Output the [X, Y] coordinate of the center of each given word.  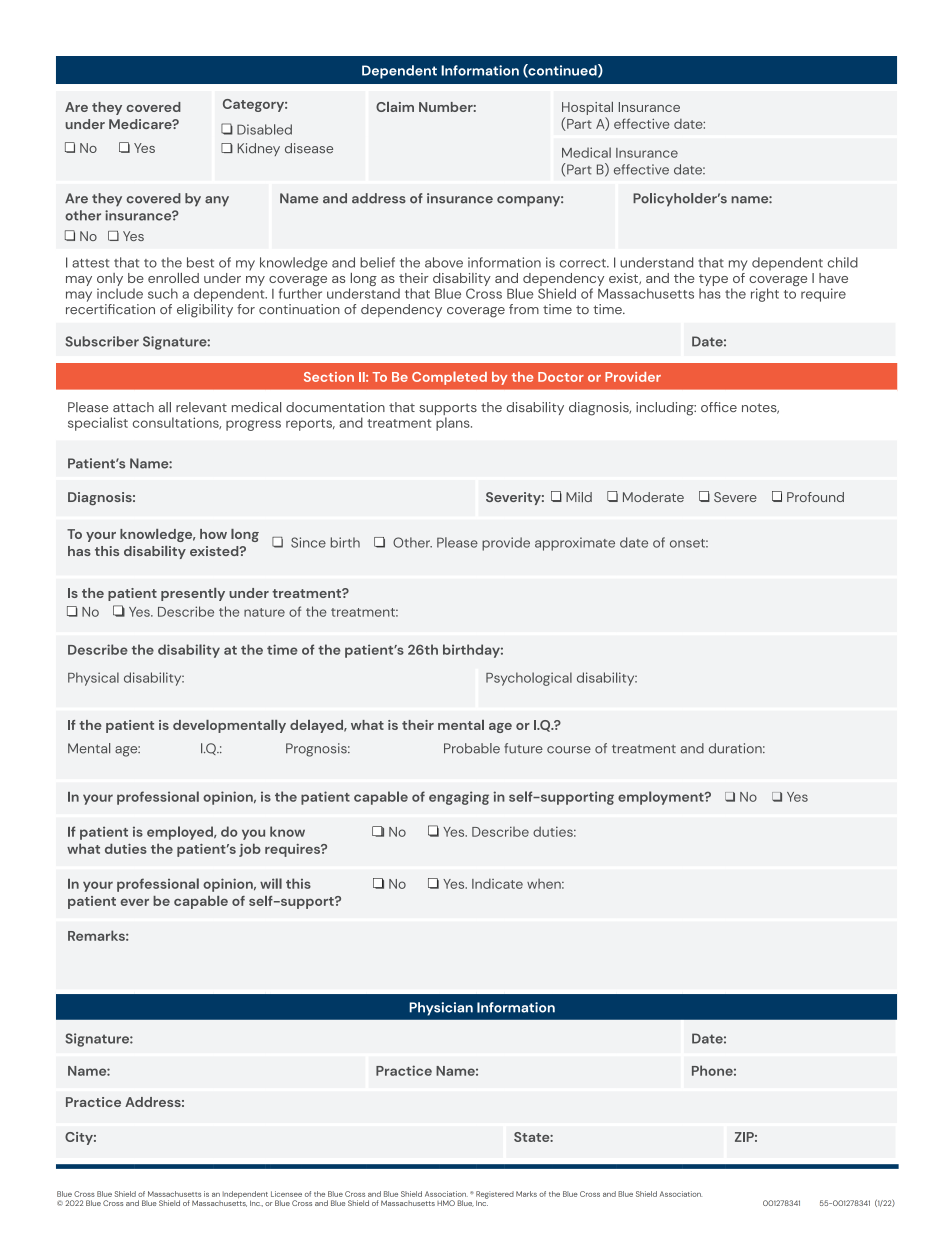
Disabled [264, 129]
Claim [395, 107]
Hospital [587, 108]
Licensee [286, 1194]
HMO [446, 1203]
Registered [495, 1196]
